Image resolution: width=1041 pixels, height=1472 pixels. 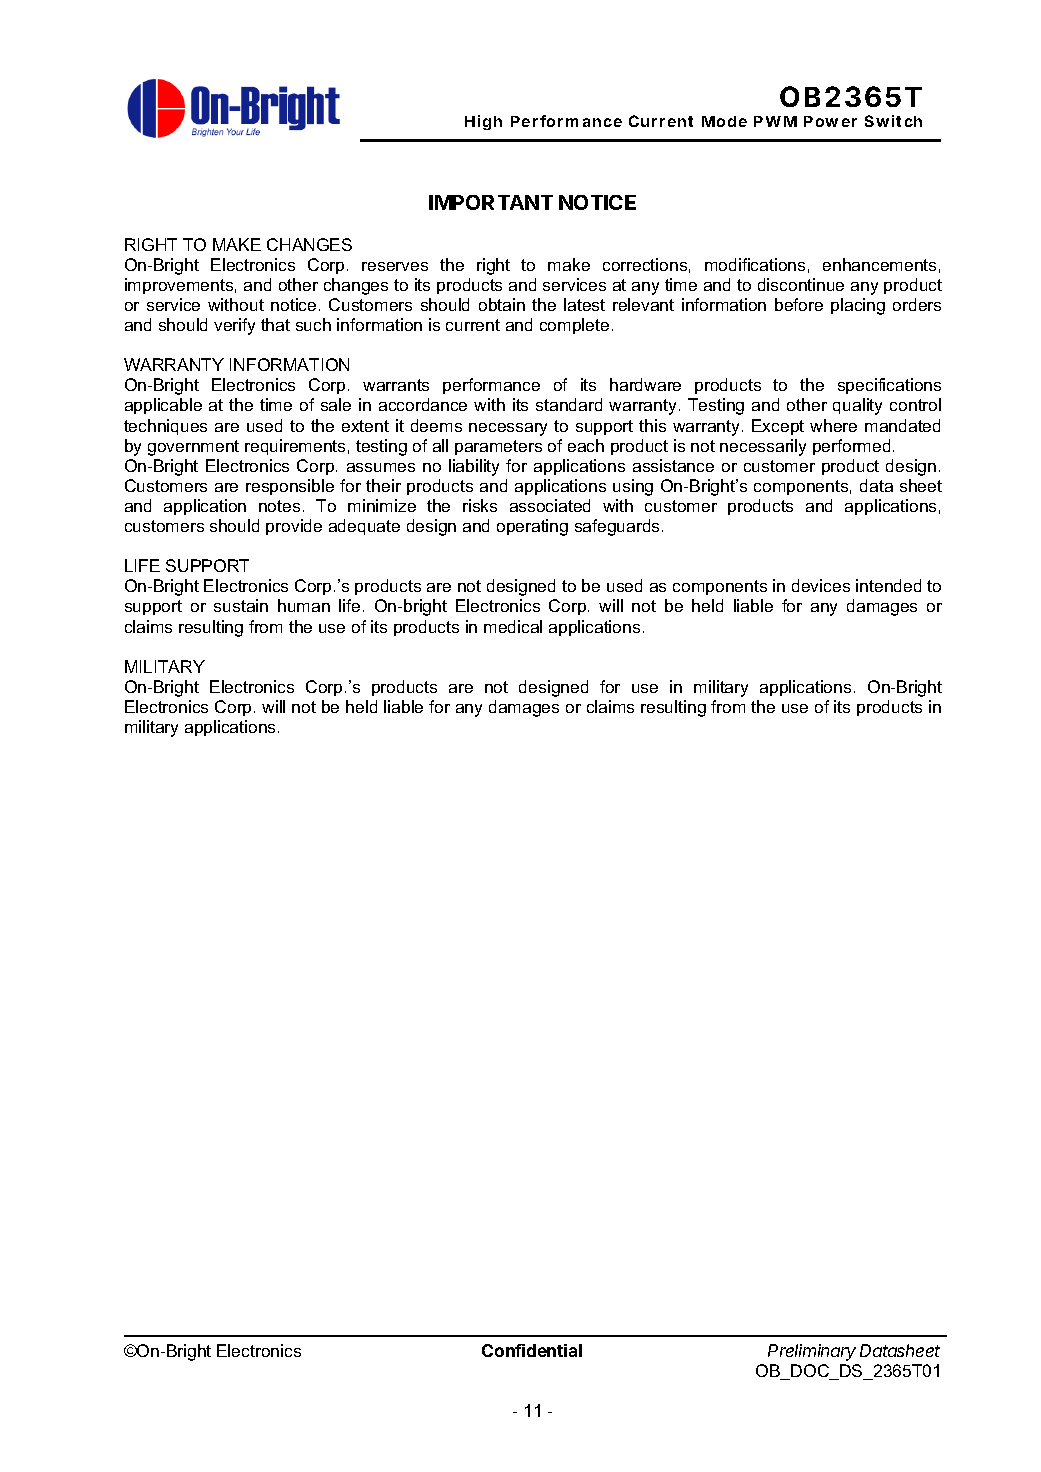 I want to click on reserves, so click(x=395, y=266).
